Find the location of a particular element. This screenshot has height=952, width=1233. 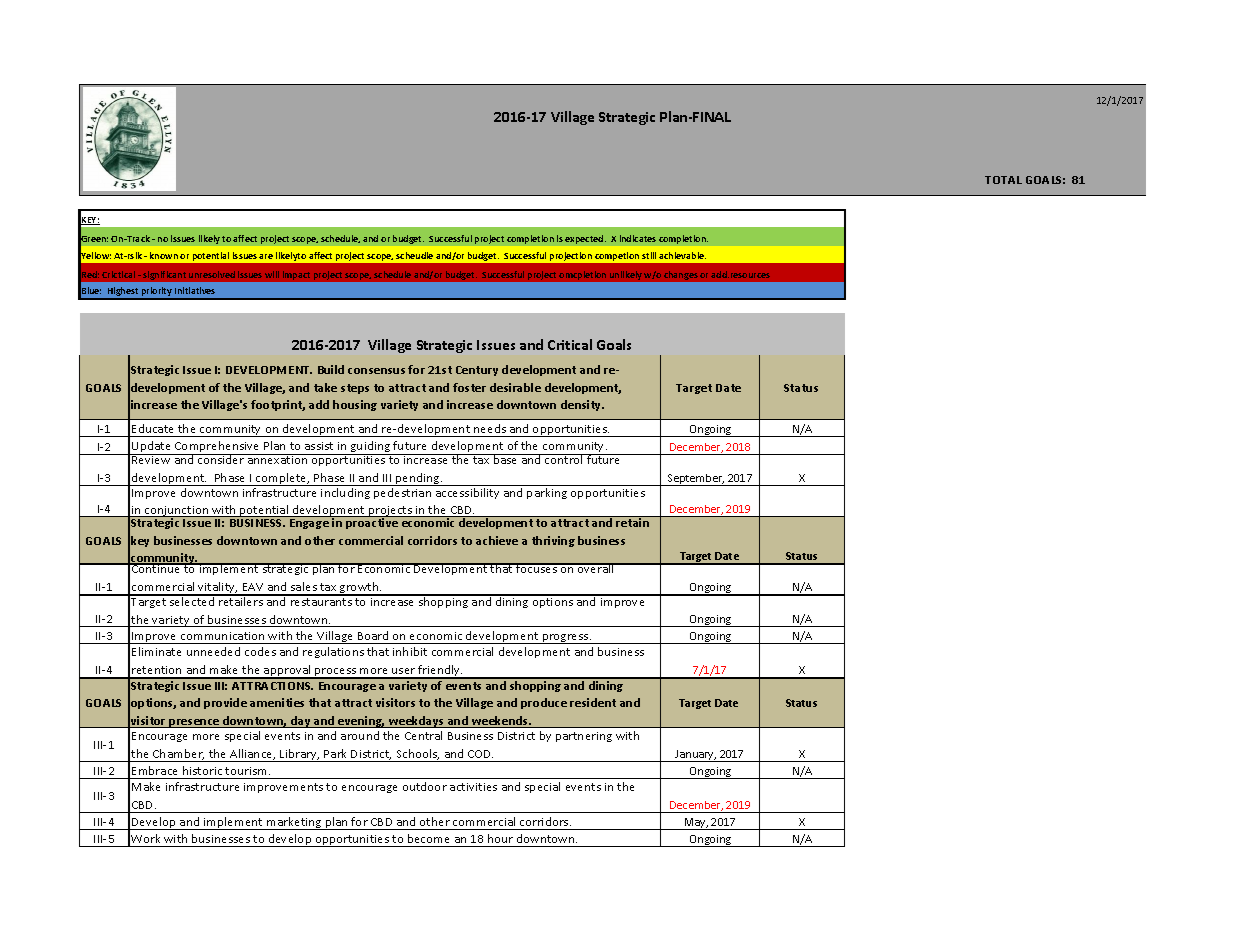

hour is located at coordinates (500, 838).
